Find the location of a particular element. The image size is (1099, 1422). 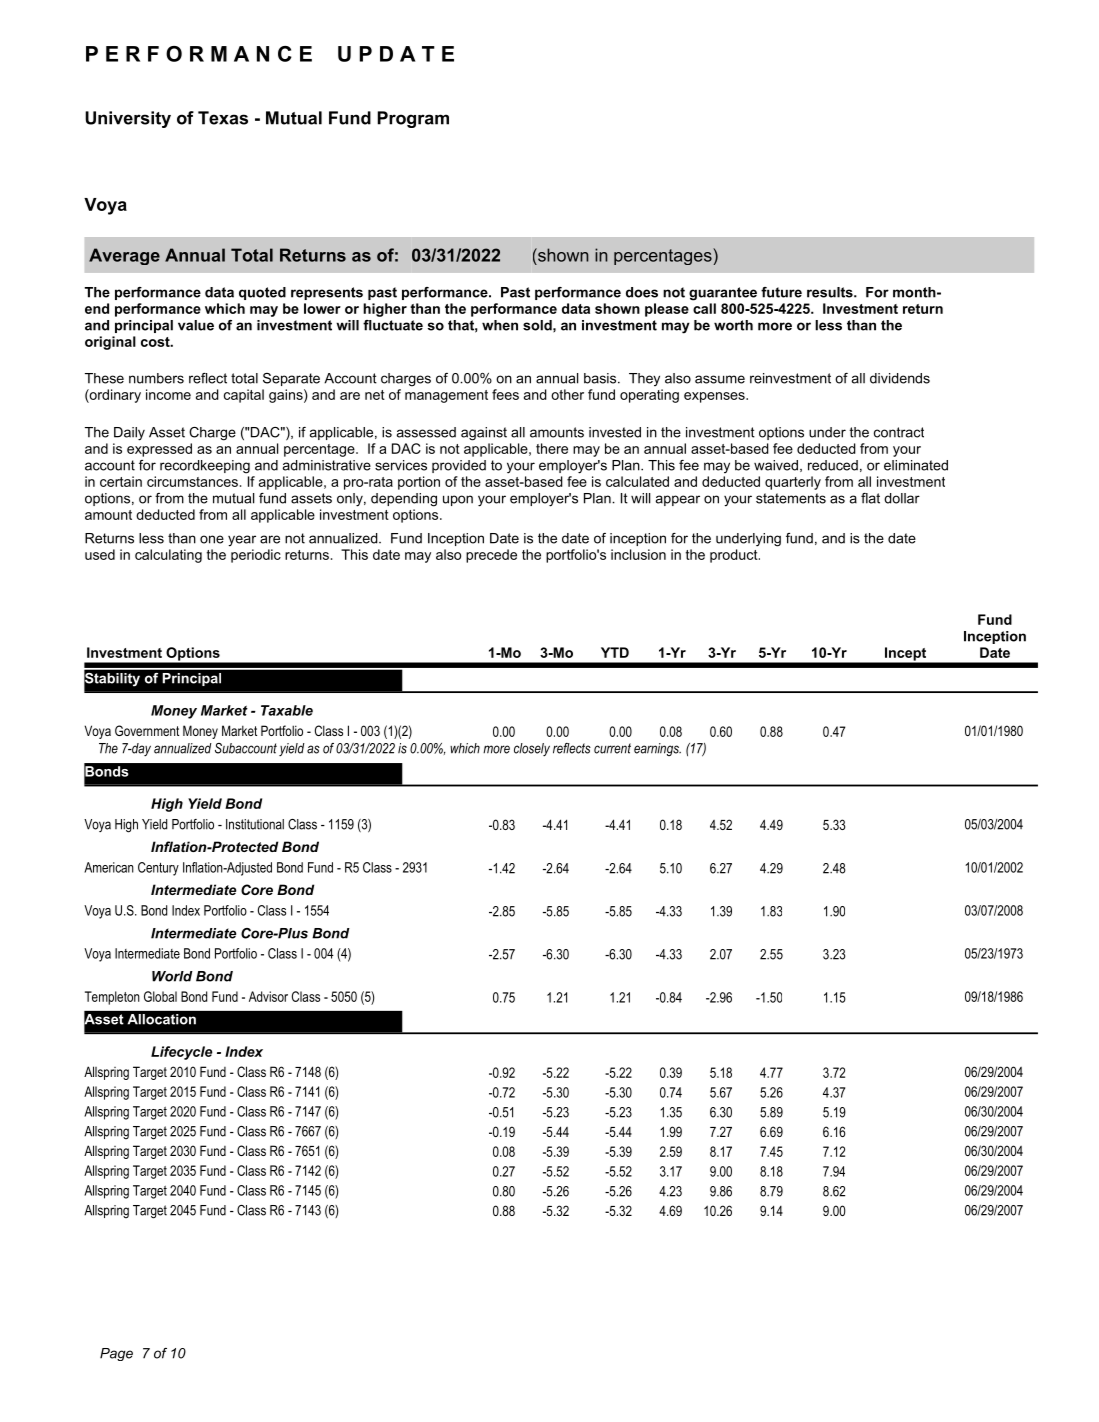

closely is located at coordinates (532, 749).
